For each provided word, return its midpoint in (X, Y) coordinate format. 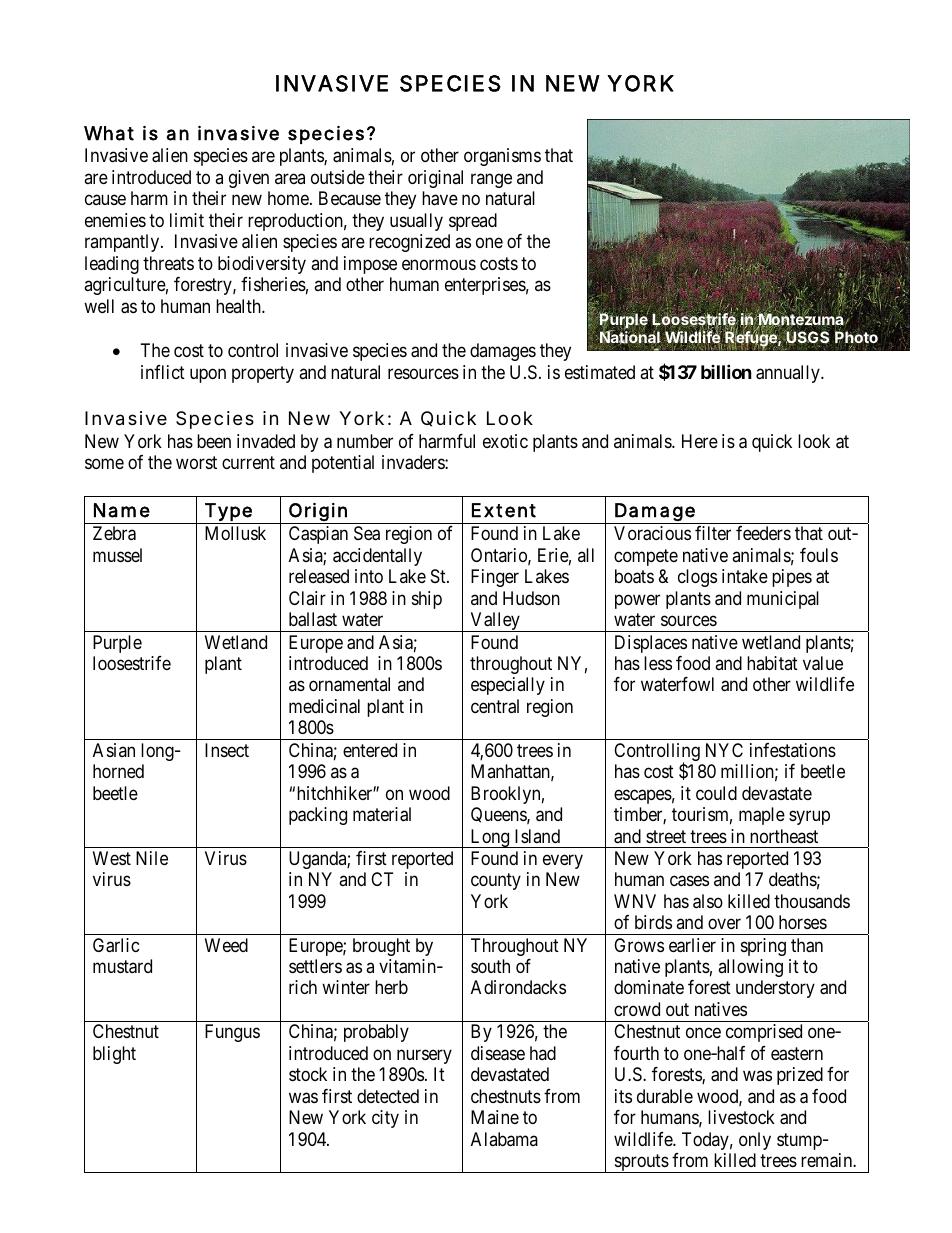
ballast (313, 619)
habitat (772, 663)
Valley (495, 622)
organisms (502, 157)
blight (114, 1055)
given (249, 179)
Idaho (783, 305)
